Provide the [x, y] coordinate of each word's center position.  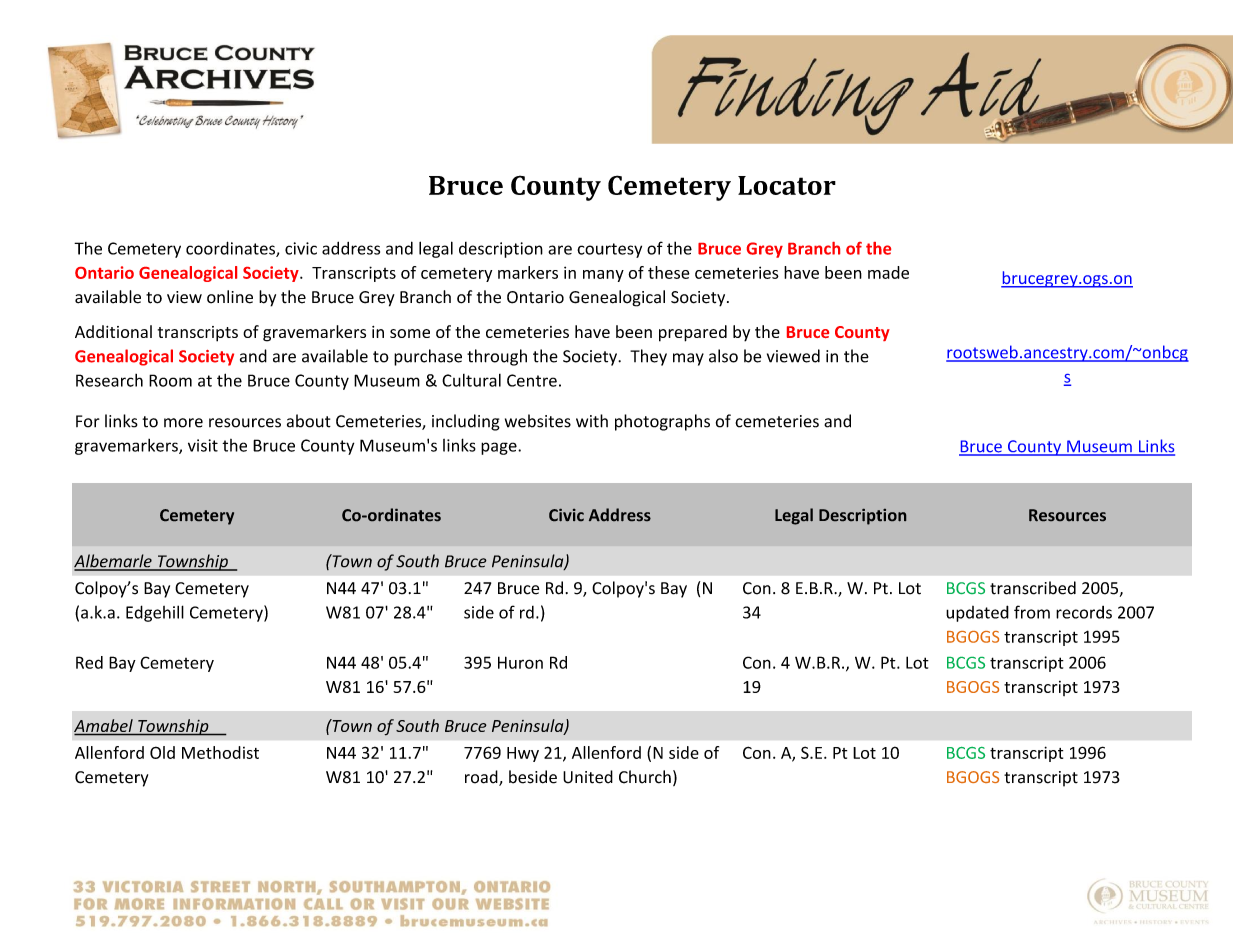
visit [203, 445]
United [588, 777]
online [230, 297]
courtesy [609, 250]
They [648, 357]
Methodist [220, 752]
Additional [113, 331]
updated [977, 613]
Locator [787, 185]
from [1032, 612]
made [888, 272]
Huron [520, 662]
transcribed [1033, 588]
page [500, 448]
